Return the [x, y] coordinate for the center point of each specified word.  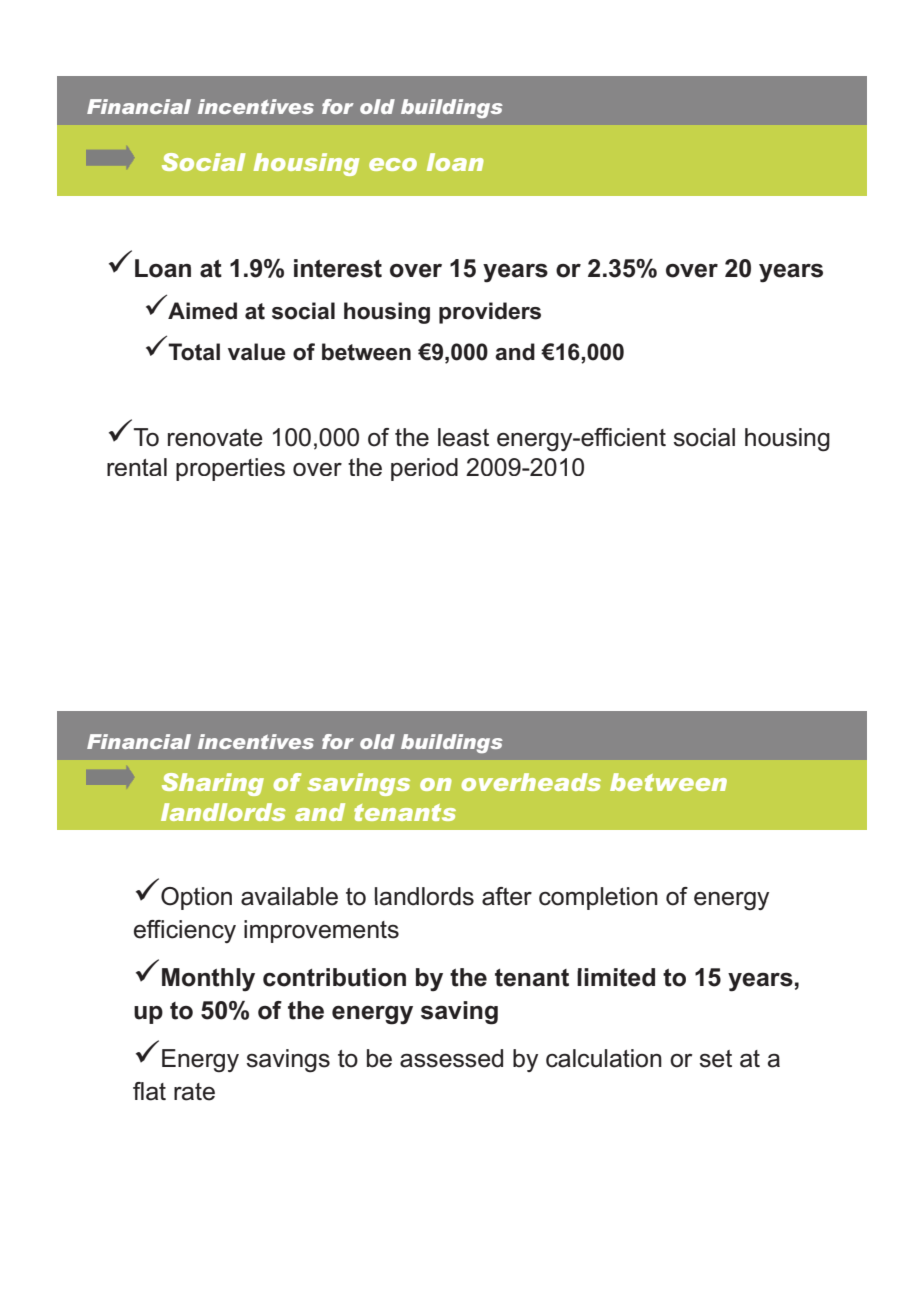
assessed [451, 1058]
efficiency [185, 931]
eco [393, 164]
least [463, 437]
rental [137, 467]
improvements [321, 931]
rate [194, 1092]
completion [598, 898]
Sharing [213, 784]
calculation [604, 1058]
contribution [334, 977]
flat [149, 1091]
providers [490, 313]
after [507, 896]
